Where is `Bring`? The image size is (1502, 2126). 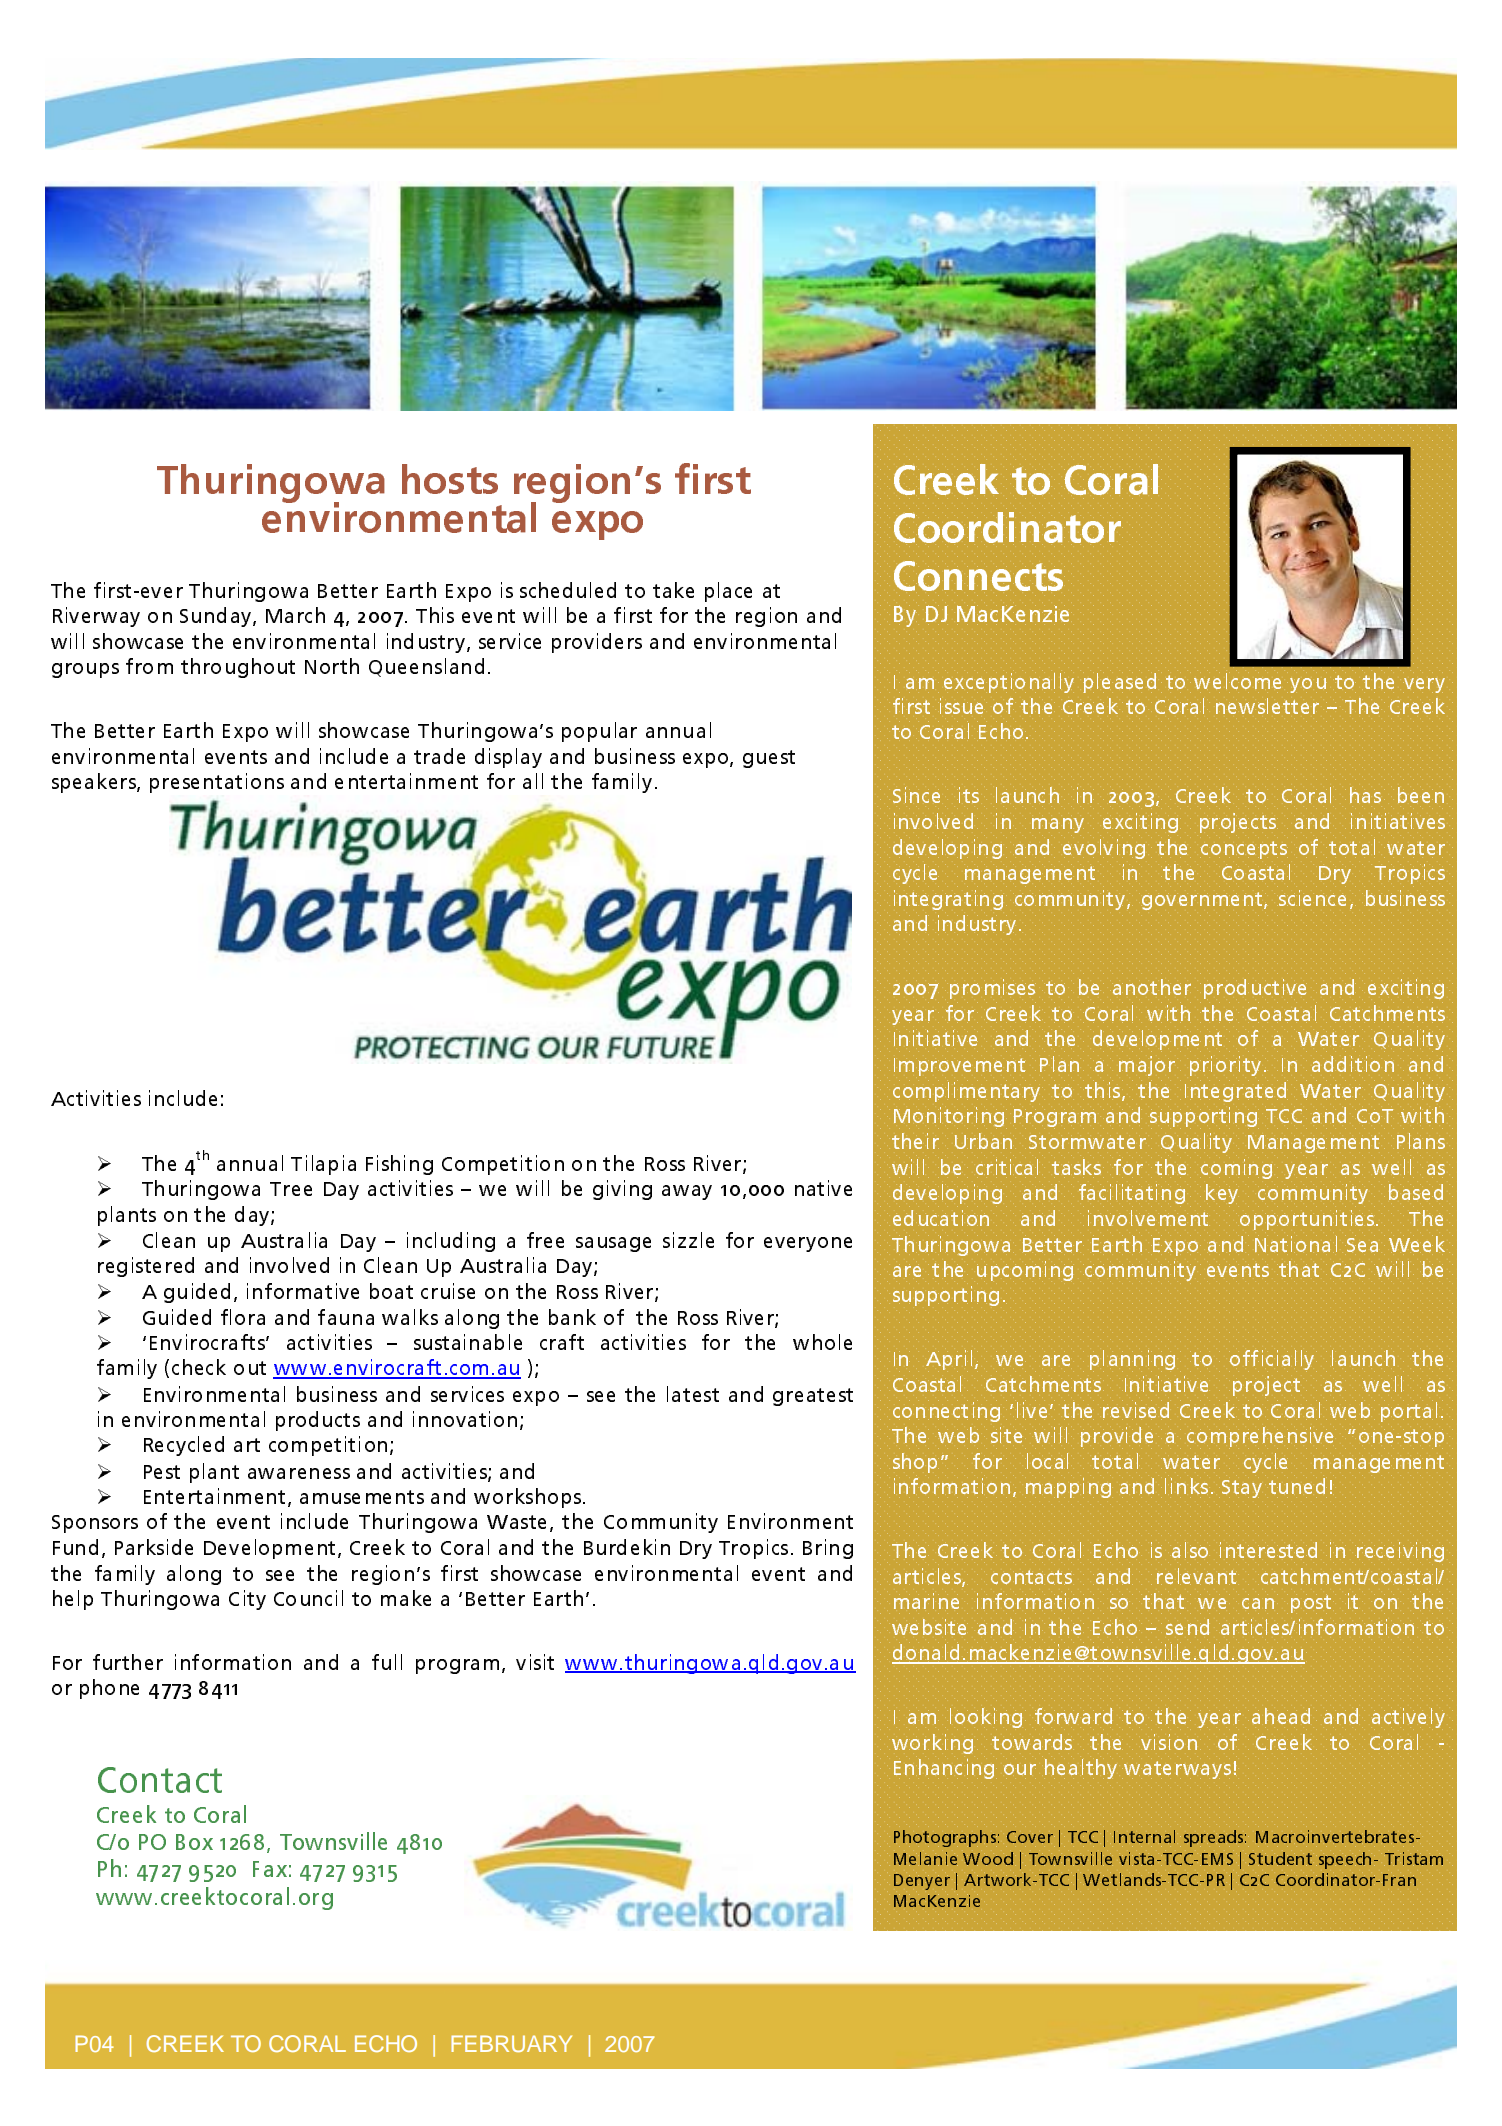
Bring is located at coordinates (828, 1549).
